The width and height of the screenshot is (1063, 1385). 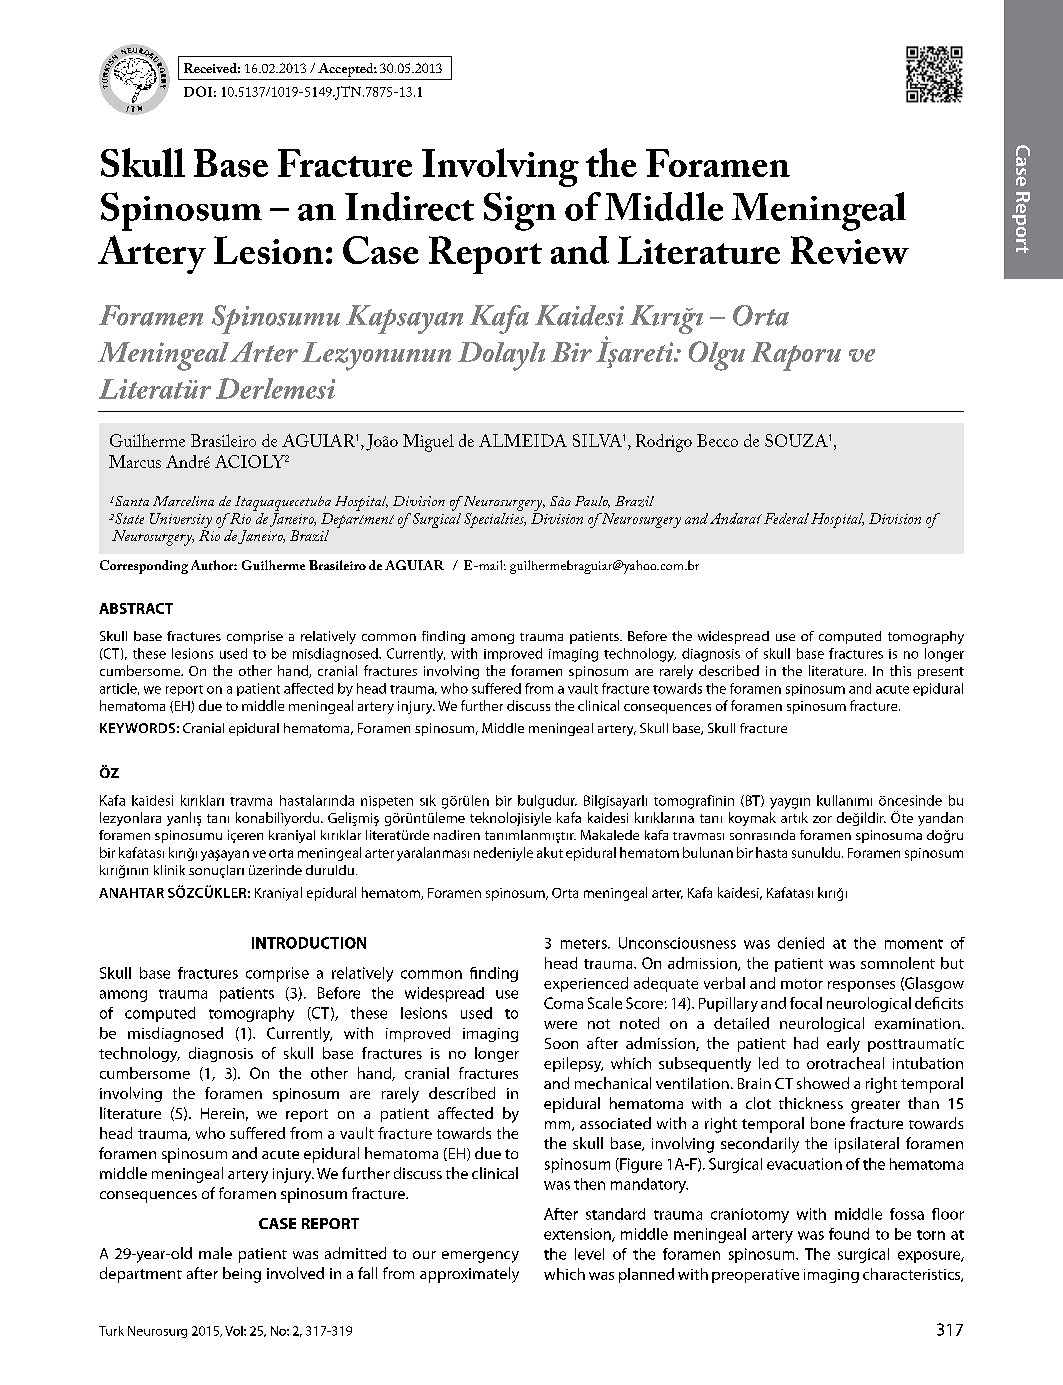 What do you see at coordinates (409, 206) in the screenshot?
I see `Indirect` at bounding box center [409, 206].
